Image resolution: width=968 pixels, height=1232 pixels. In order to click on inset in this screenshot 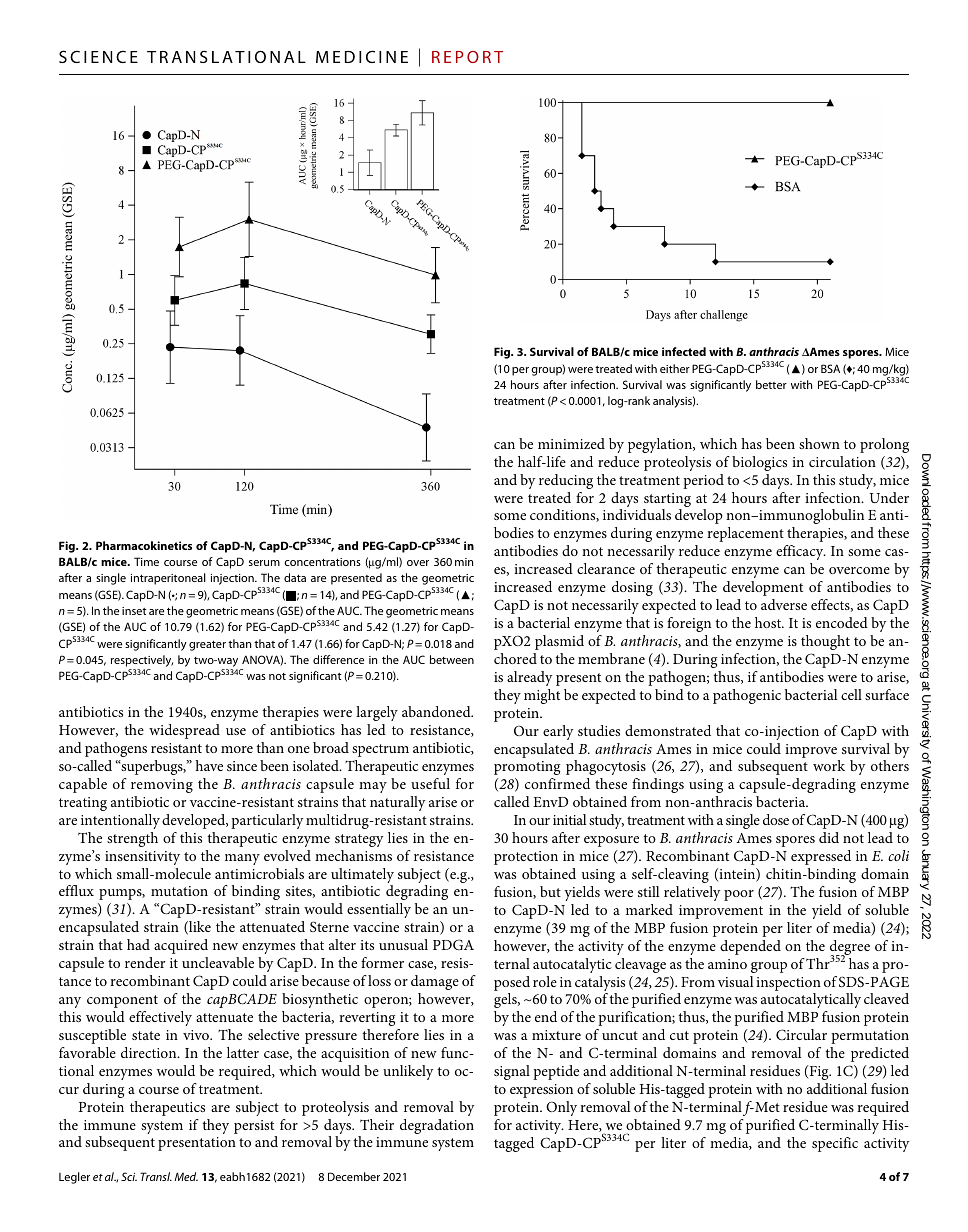, I will do `click(134, 611)`.
